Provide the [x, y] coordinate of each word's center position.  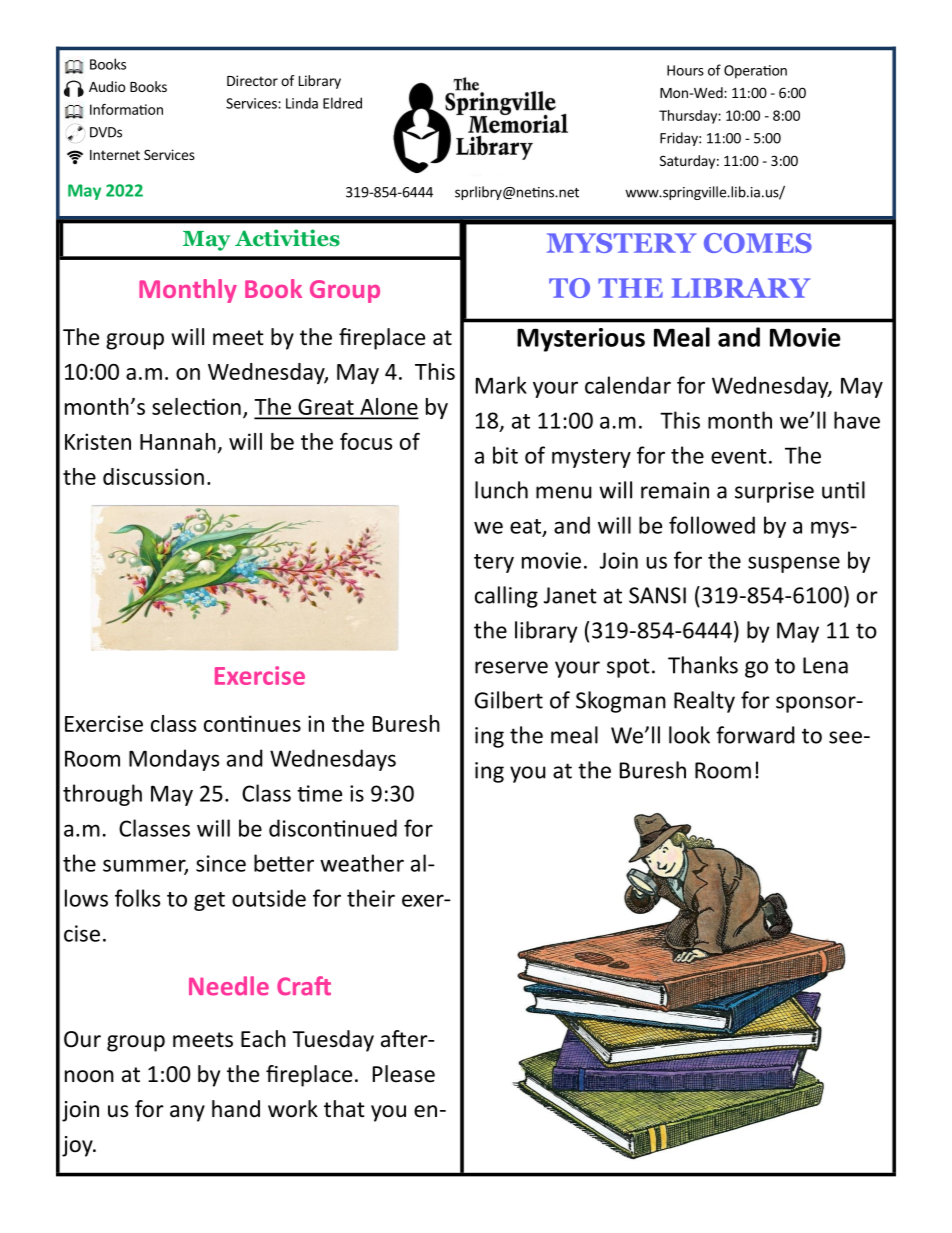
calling [506, 597]
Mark [501, 385]
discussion [153, 476]
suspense [794, 564]
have [857, 420]
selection [196, 406]
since [221, 863]
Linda [302, 103]
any [187, 1113]
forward [755, 735]
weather [362, 863]
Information [126, 109]
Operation [755, 72]
